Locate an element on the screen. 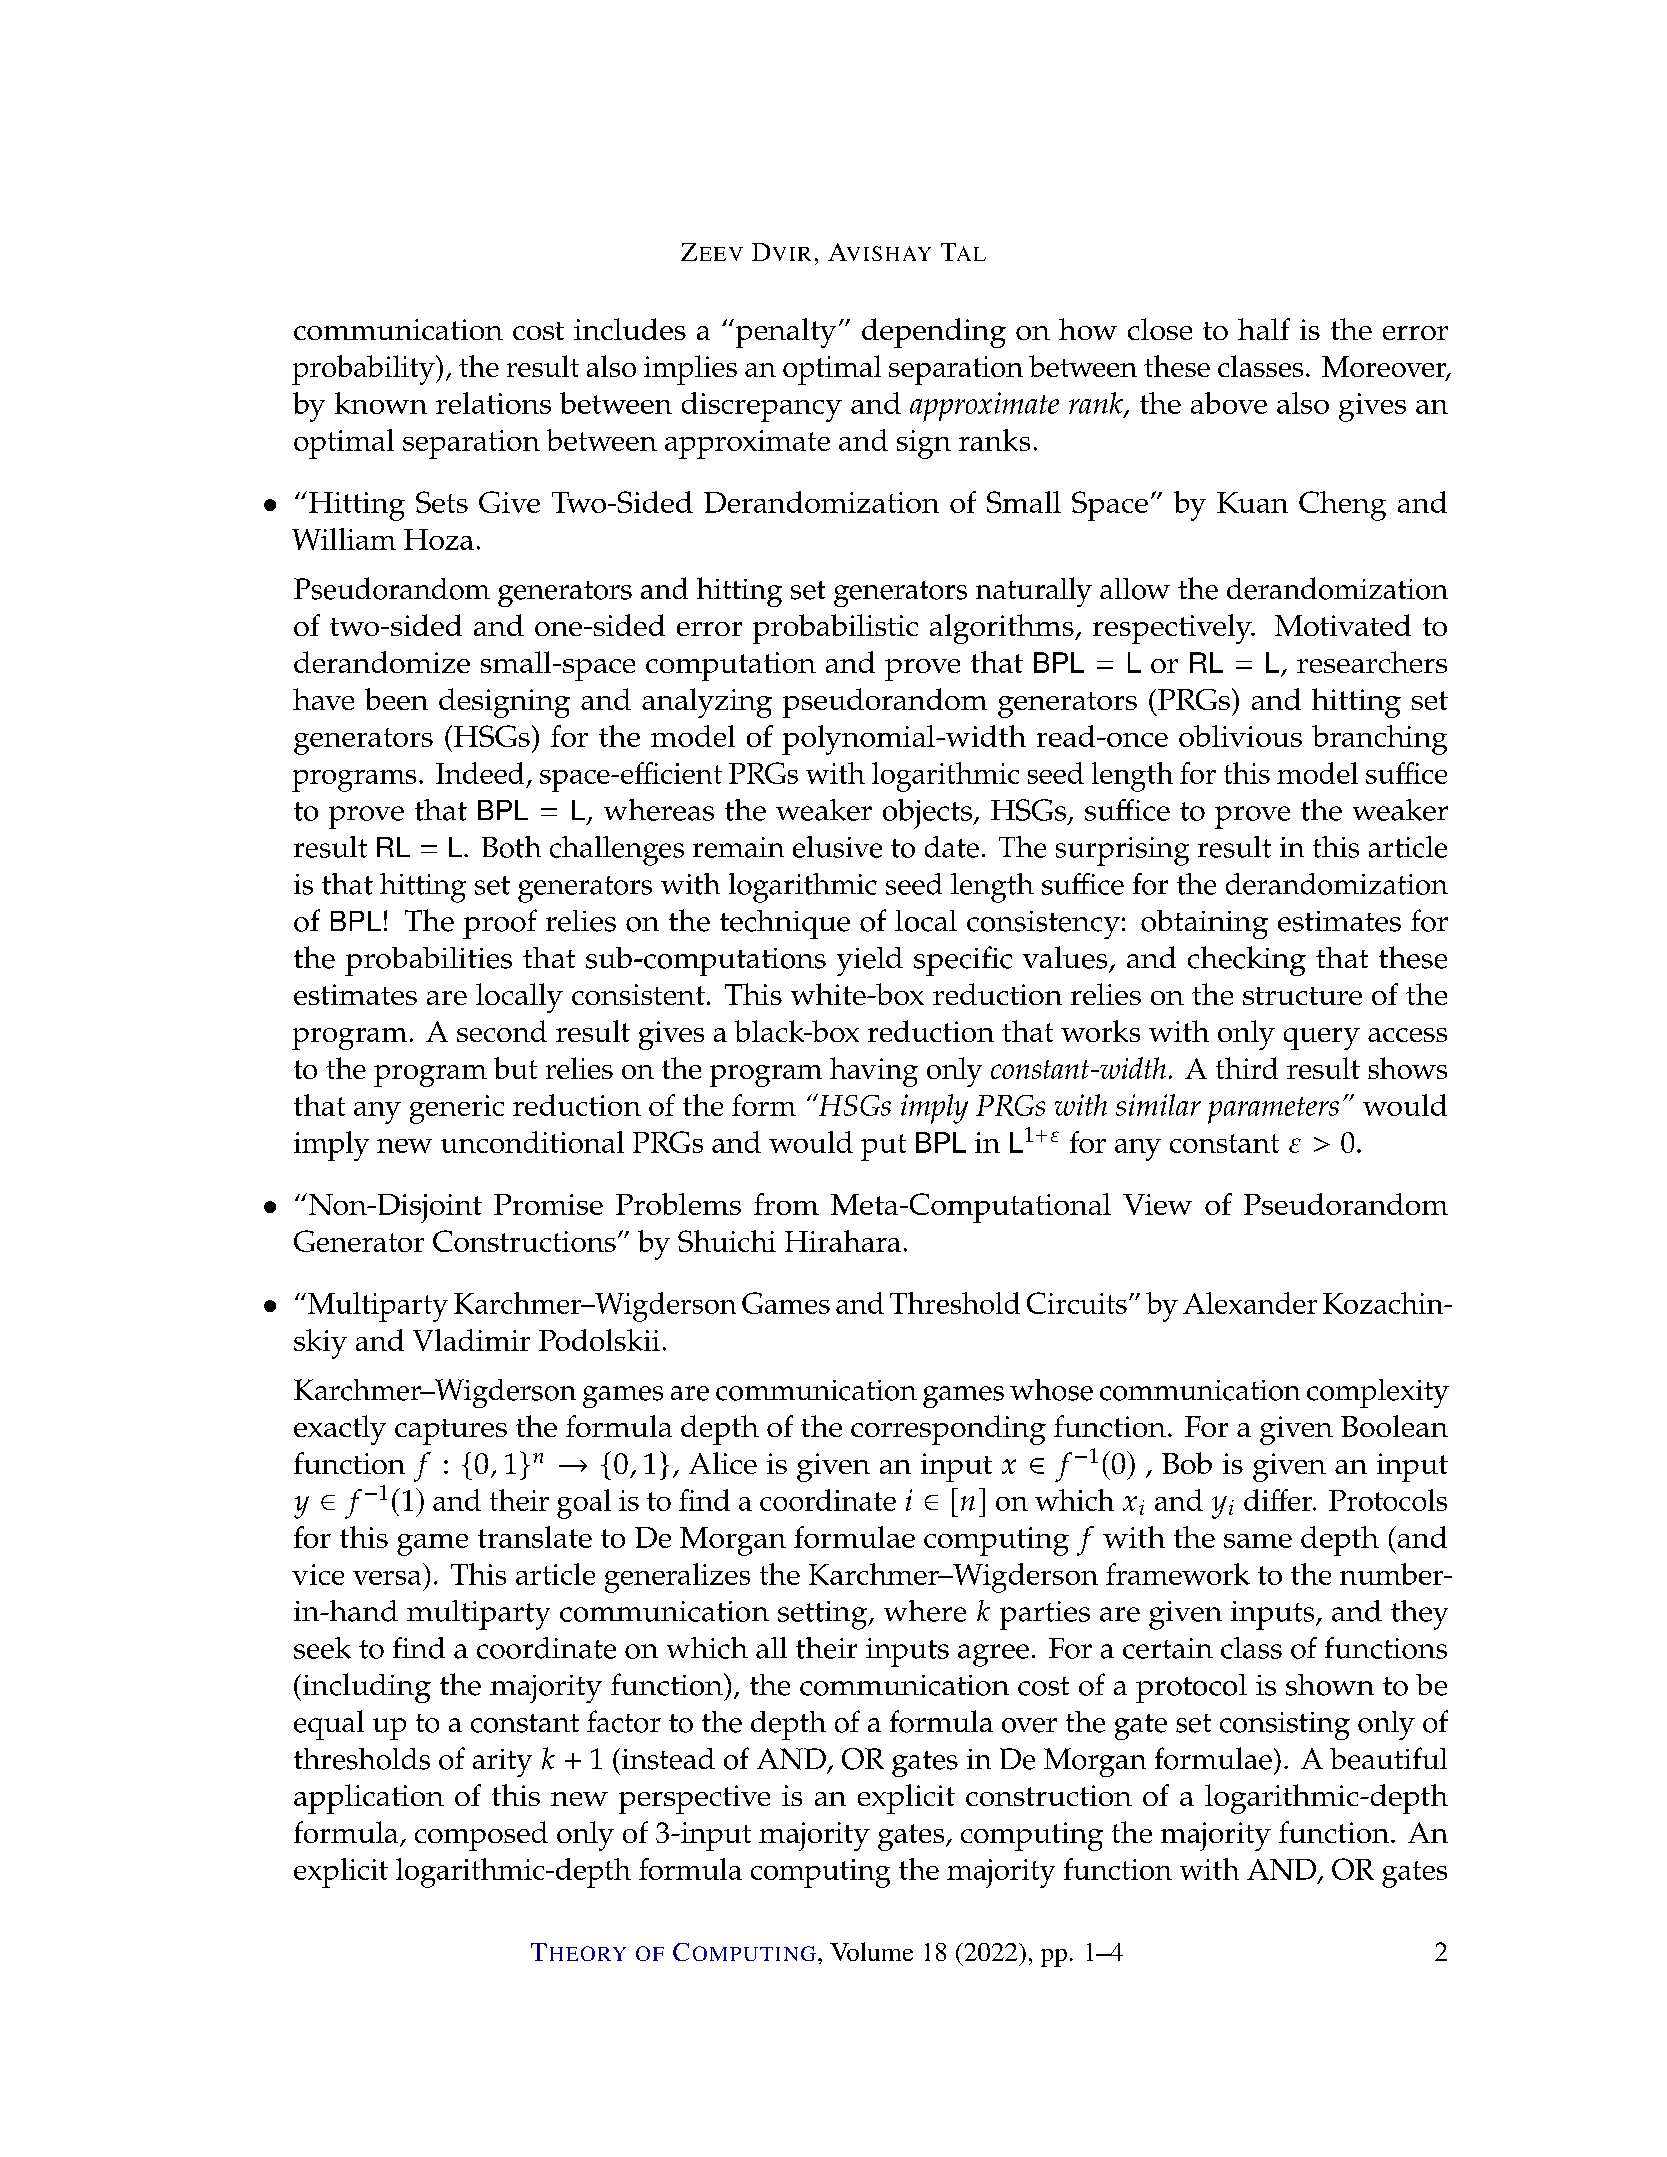 The height and width of the screenshot is (2157, 1667). relations is located at coordinates (493, 403).
